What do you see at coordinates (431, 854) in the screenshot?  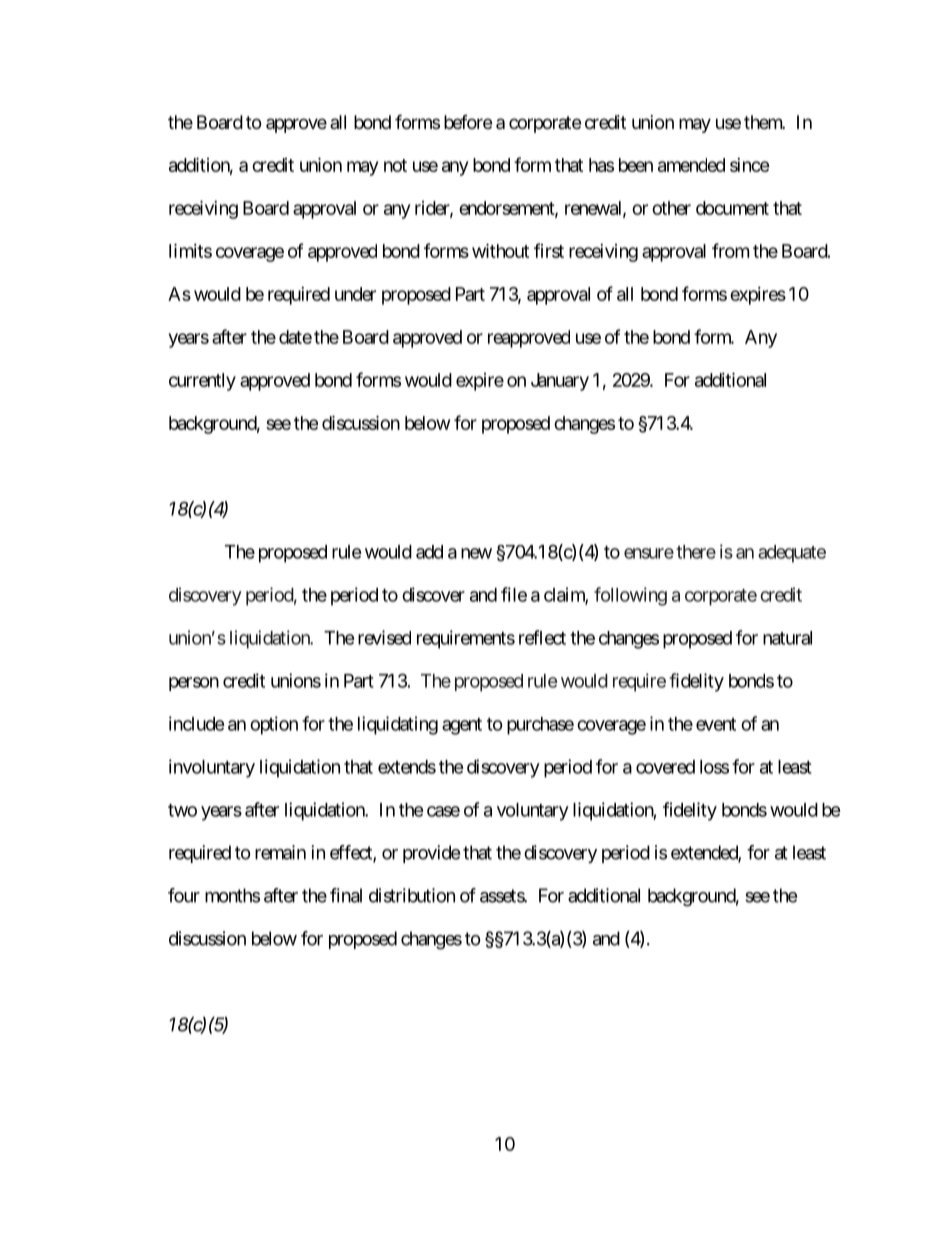 I see `provide` at bounding box center [431, 854].
